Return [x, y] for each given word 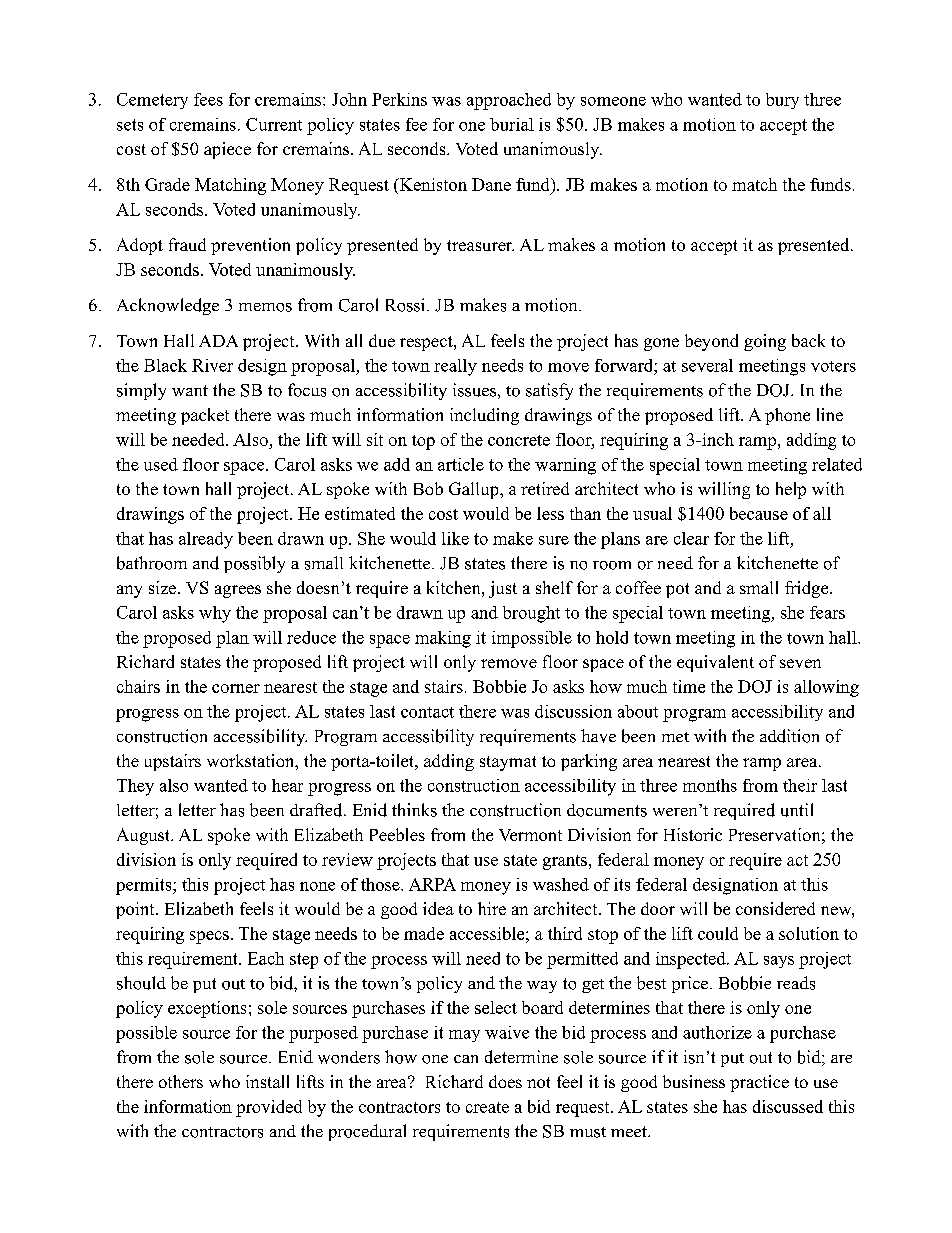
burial [512, 124]
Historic [693, 834]
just [503, 589]
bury [782, 101]
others [181, 1081]
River [212, 365]
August [145, 836]
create [487, 1107]
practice [759, 1083]
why [215, 614]
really [455, 367]
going [765, 342]
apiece [227, 150]
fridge [808, 589]
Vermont [530, 835]
